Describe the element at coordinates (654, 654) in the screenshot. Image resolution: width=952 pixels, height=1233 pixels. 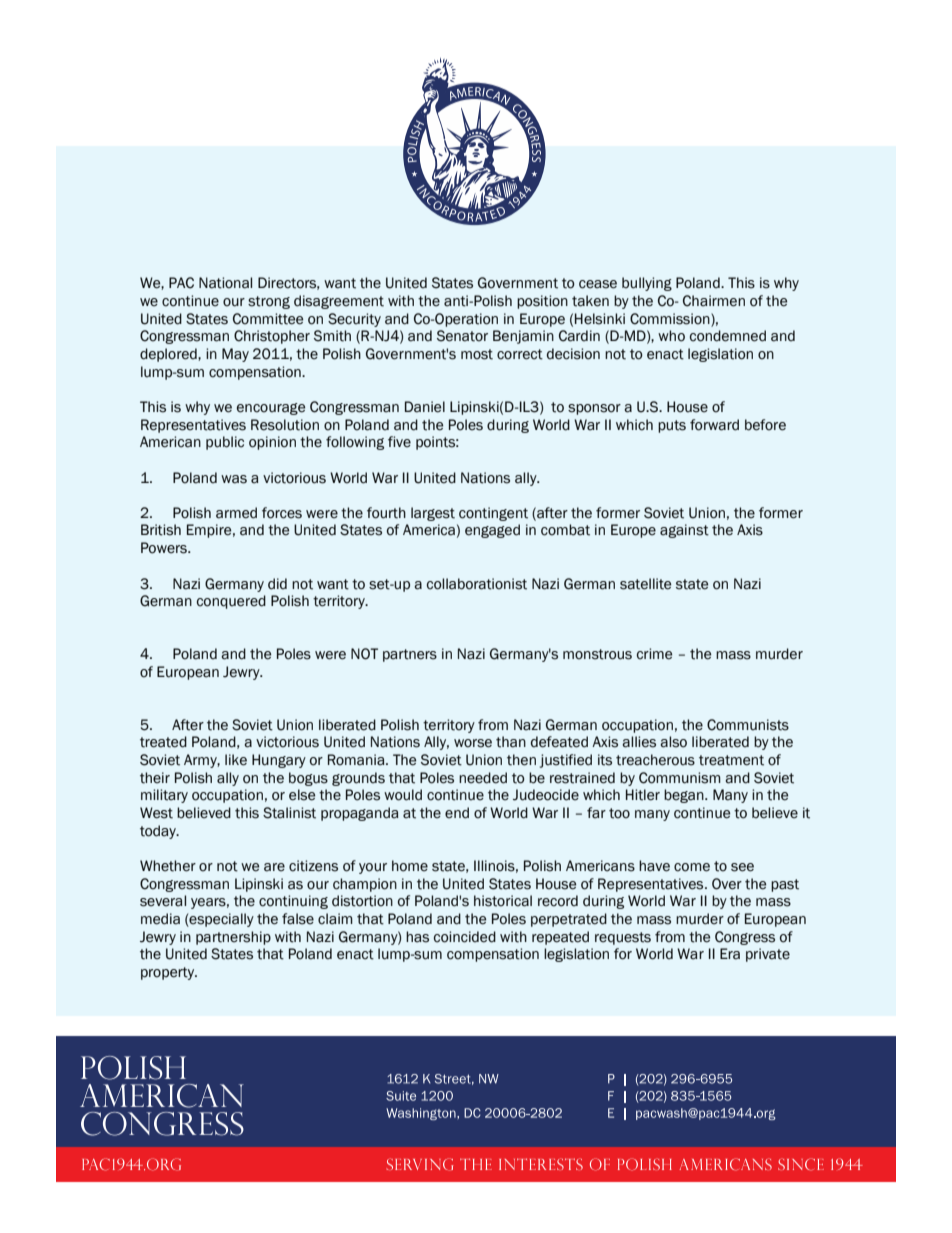
I see `crime` at that location.
